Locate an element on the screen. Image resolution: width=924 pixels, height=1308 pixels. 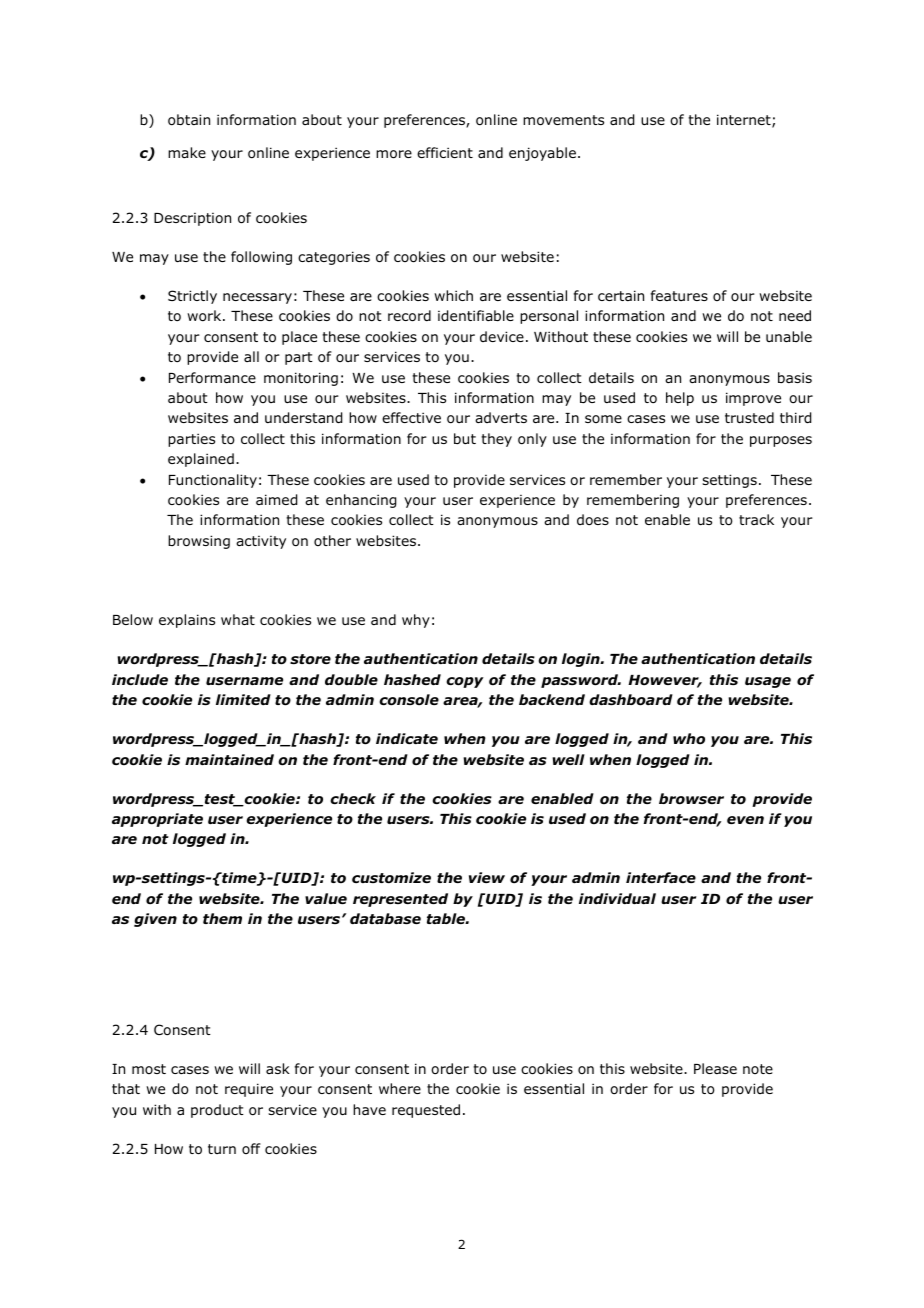
explains is located at coordinates (187, 621).
